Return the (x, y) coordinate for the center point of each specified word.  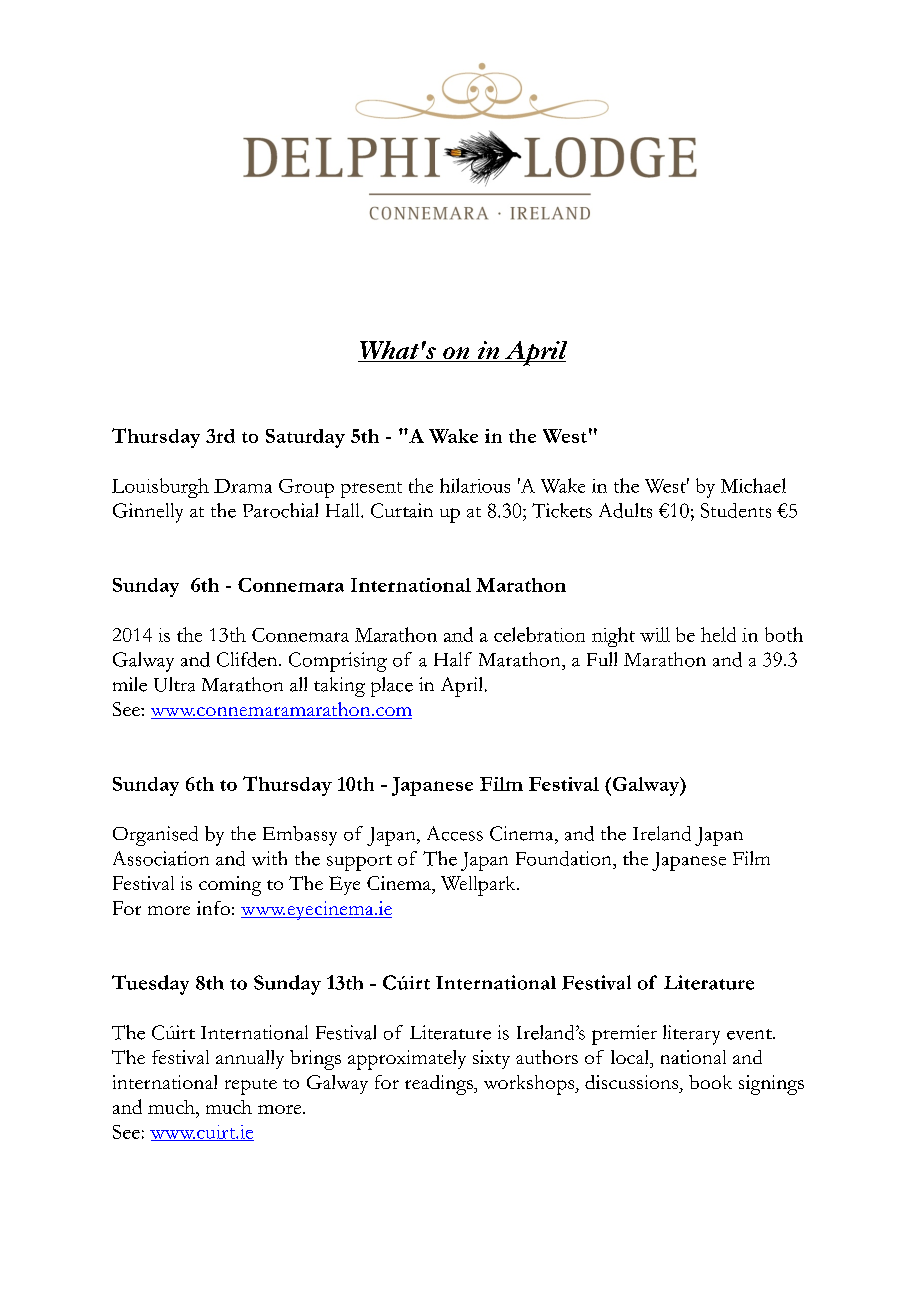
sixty (491, 1059)
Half (453, 659)
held (718, 634)
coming (230, 886)
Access (455, 833)
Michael (753, 485)
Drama (243, 486)
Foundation (565, 858)
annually (250, 1059)
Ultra (174, 684)
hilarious (475, 485)
